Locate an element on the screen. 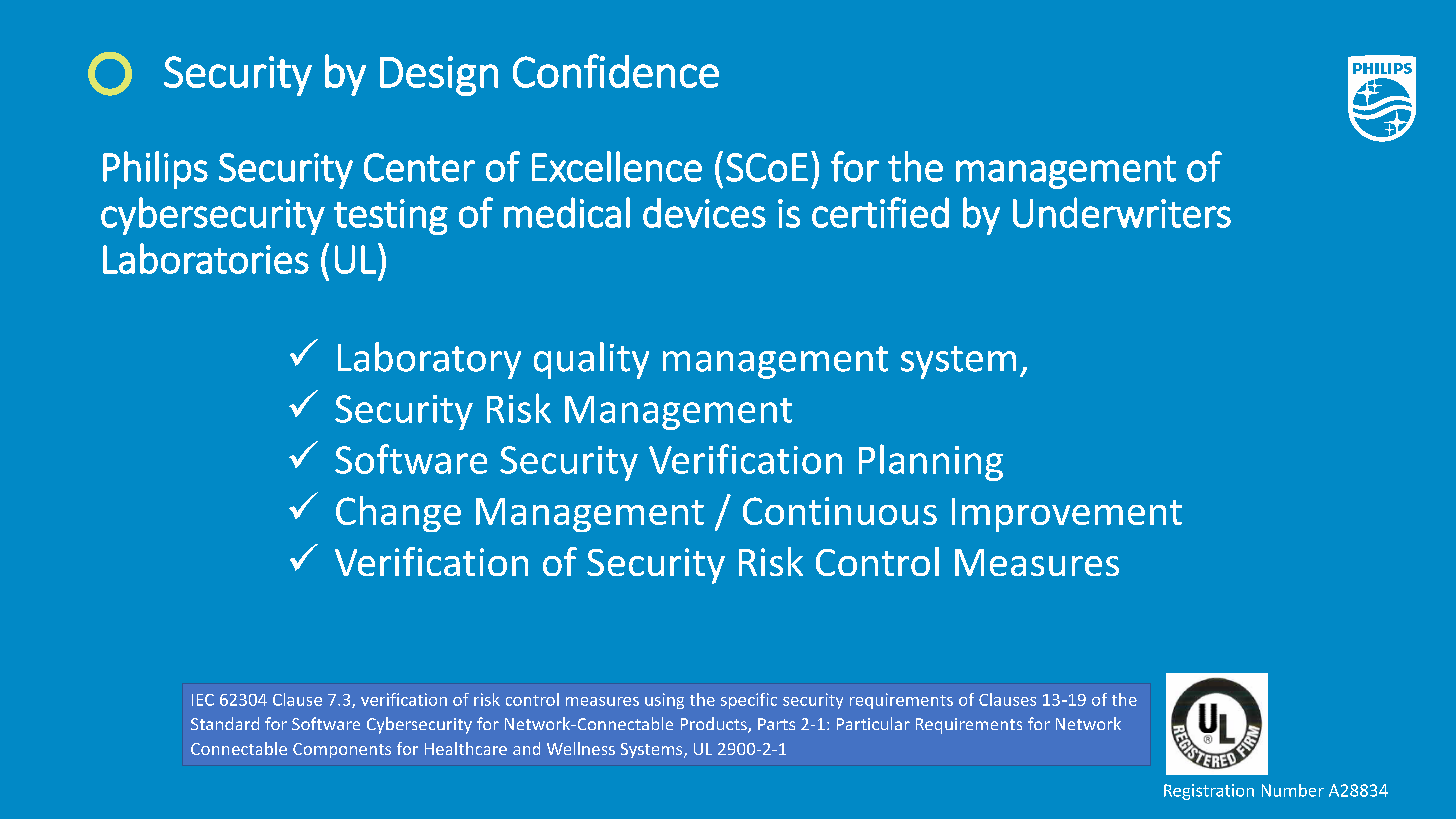  Planning is located at coordinates (931, 462).
